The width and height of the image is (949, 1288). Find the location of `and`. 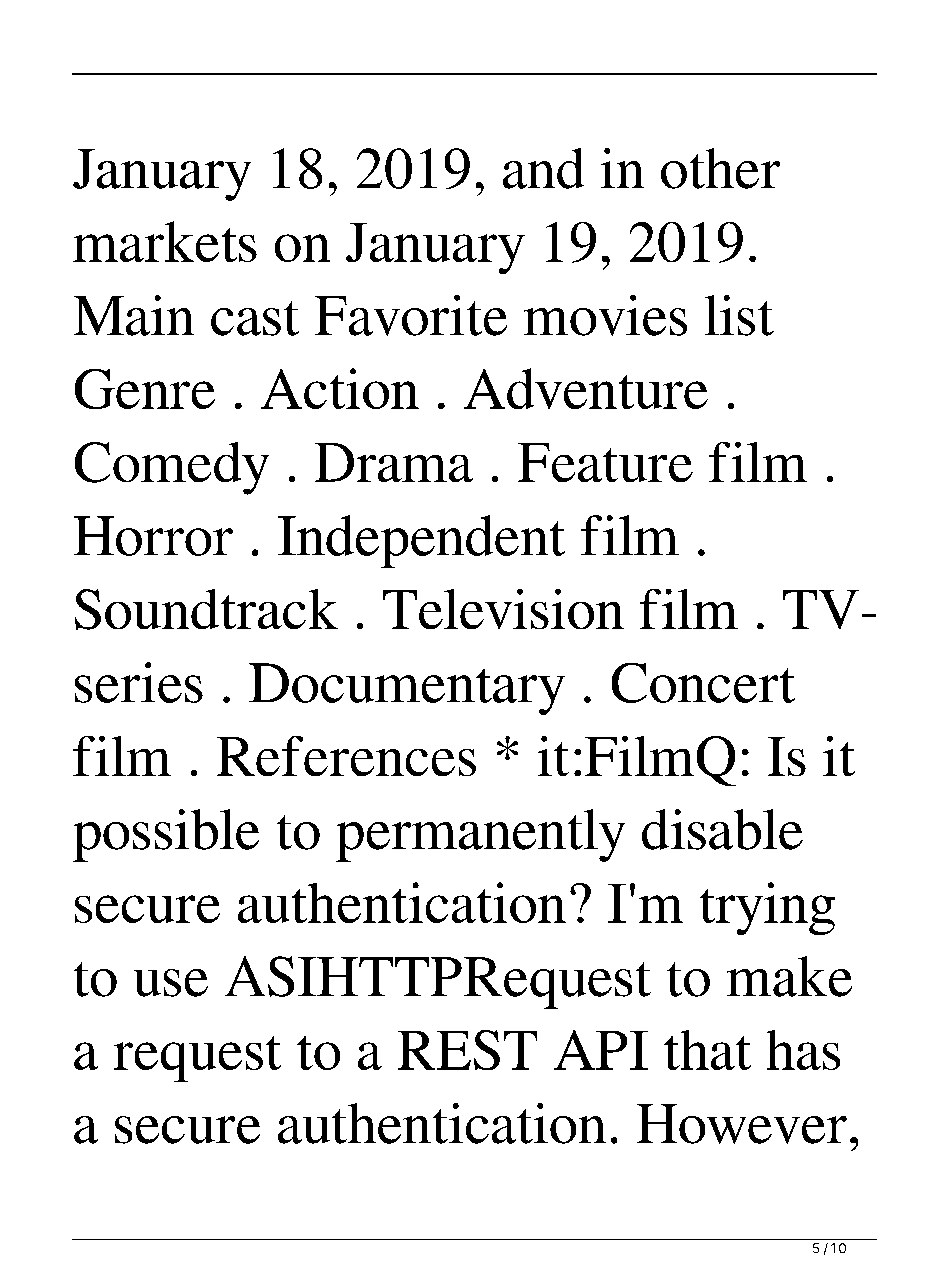

and is located at coordinates (543, 168).
